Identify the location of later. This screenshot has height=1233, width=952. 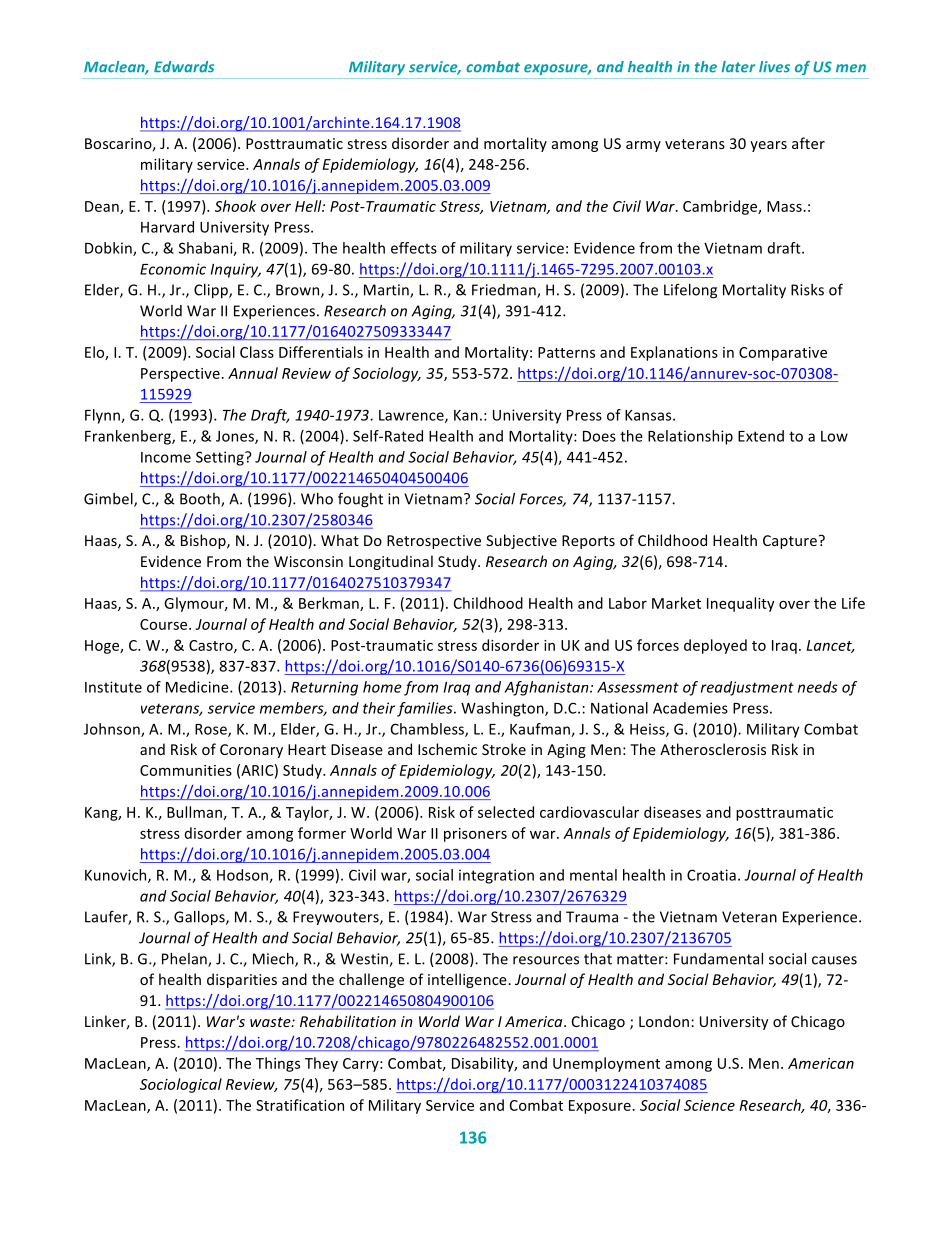
(738, 67).
